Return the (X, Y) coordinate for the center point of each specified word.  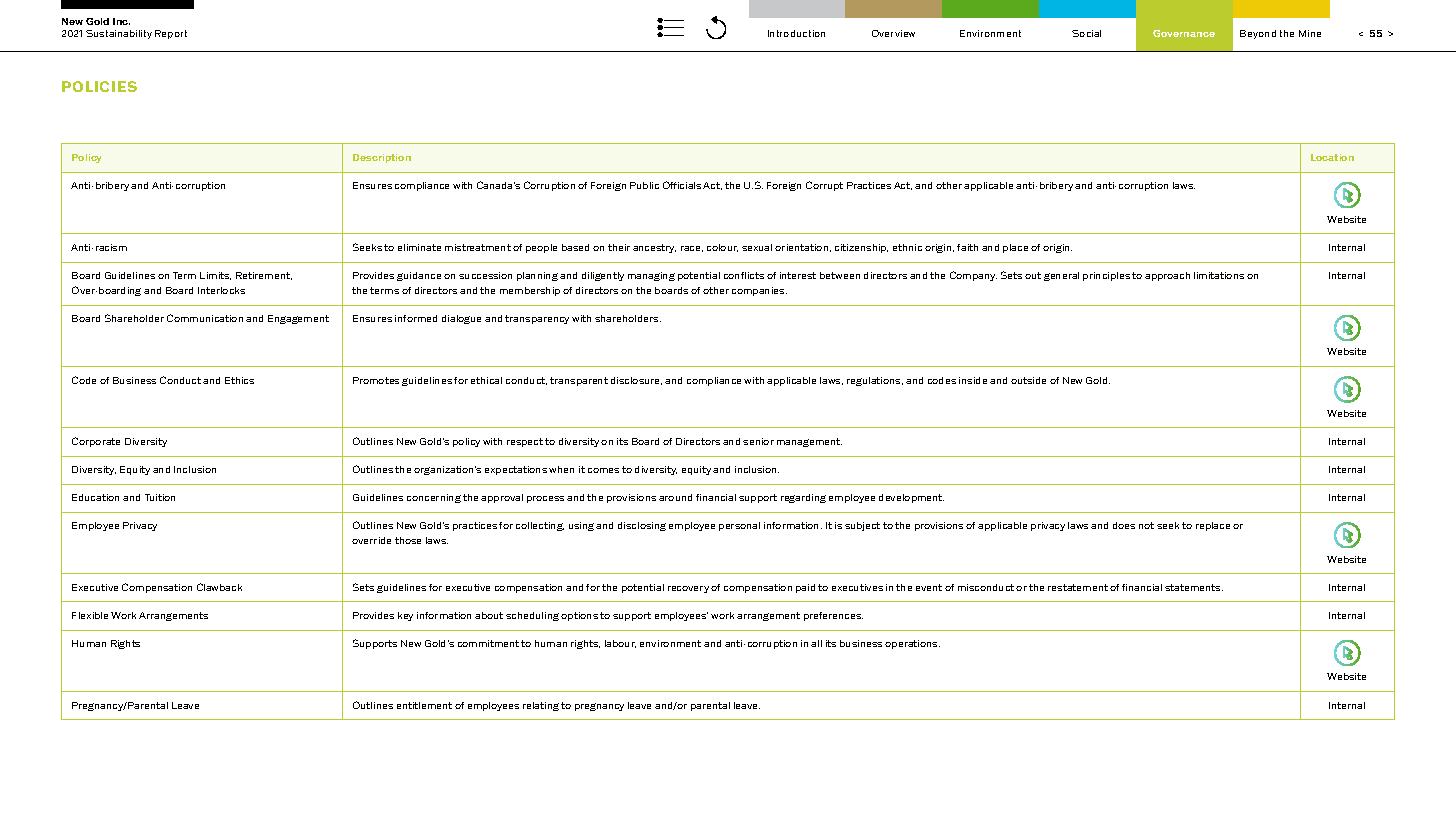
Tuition (160, 497)
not (1146, 525)
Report (171, 34)
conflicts (744, 275)
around (675, 497)
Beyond (1258, 34)
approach (1167, 276)
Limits (215, 276)
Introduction (796, 33)
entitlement (424, 705)
